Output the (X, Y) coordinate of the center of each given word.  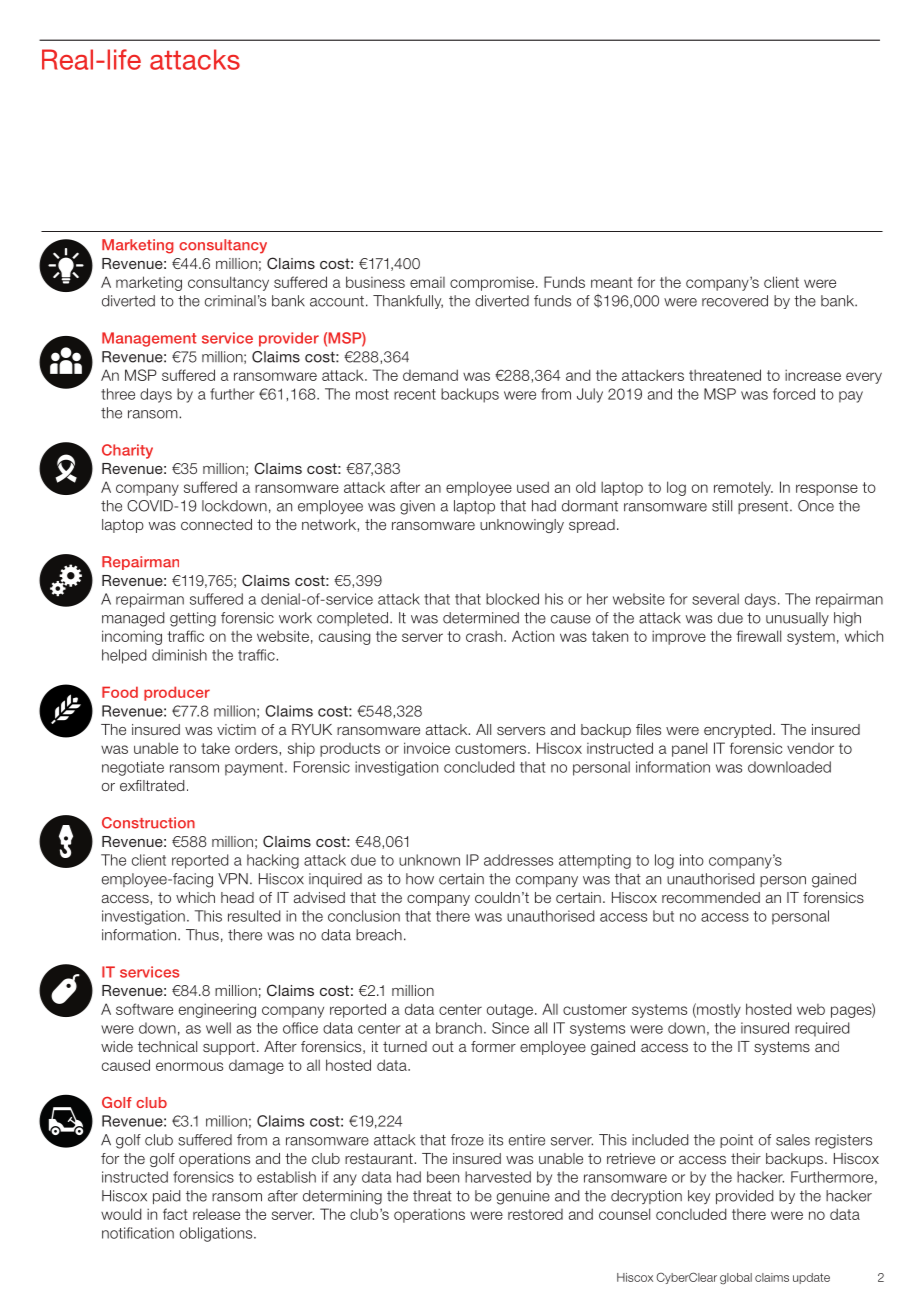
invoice (427, 748)
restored (535, 1214)
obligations (217, 1234)
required (822, 1029)
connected (216, 524)
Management (149, 339)
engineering (217, 1010)
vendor (810, 748)
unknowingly (522, 526)
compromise (493, 283)
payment (255, 769)
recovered (735, 301)
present (764, 507)
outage (511, 1011)
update (811, 1278)
